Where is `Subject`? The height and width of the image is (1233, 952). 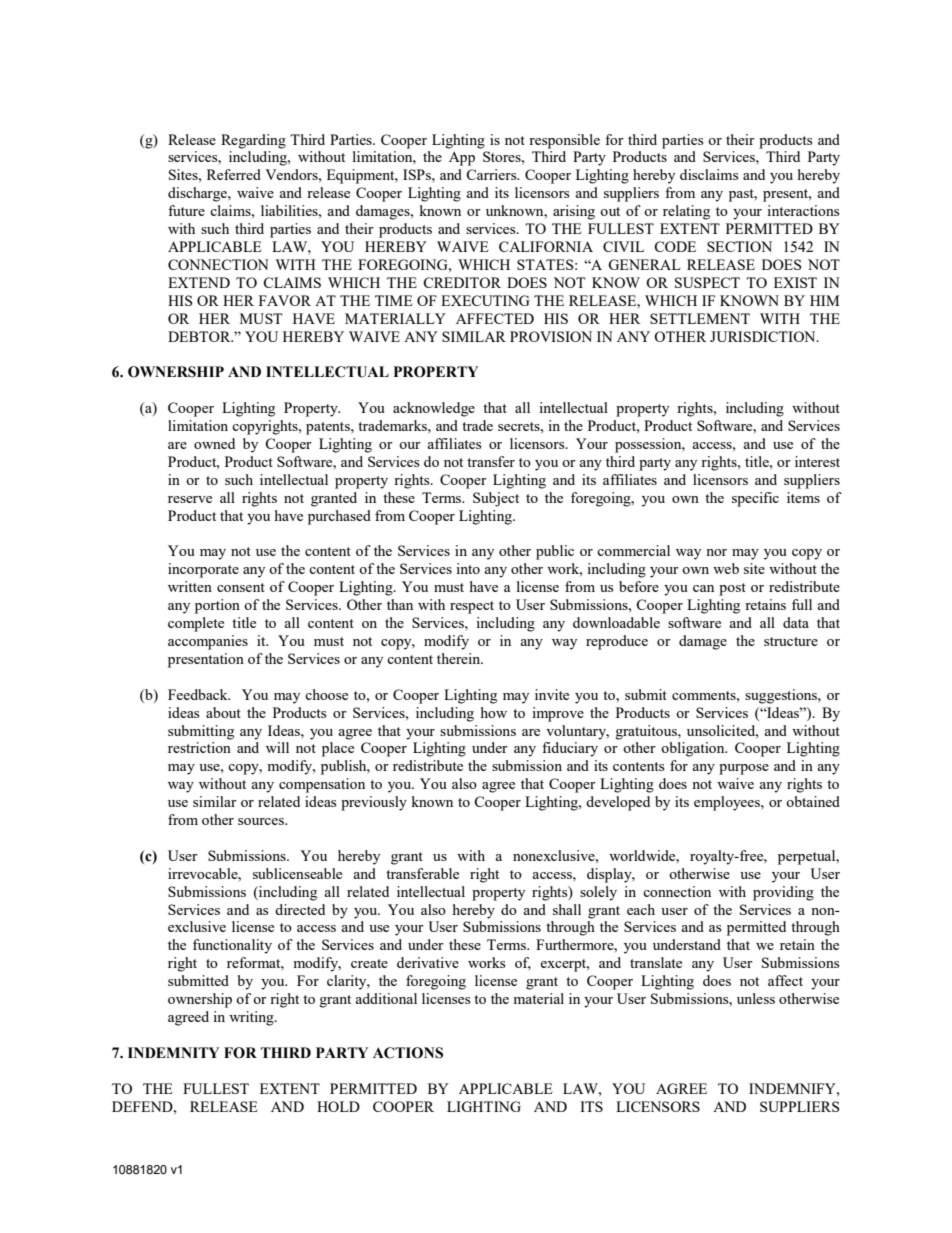
Subject is located at coordinates (496, 499).
